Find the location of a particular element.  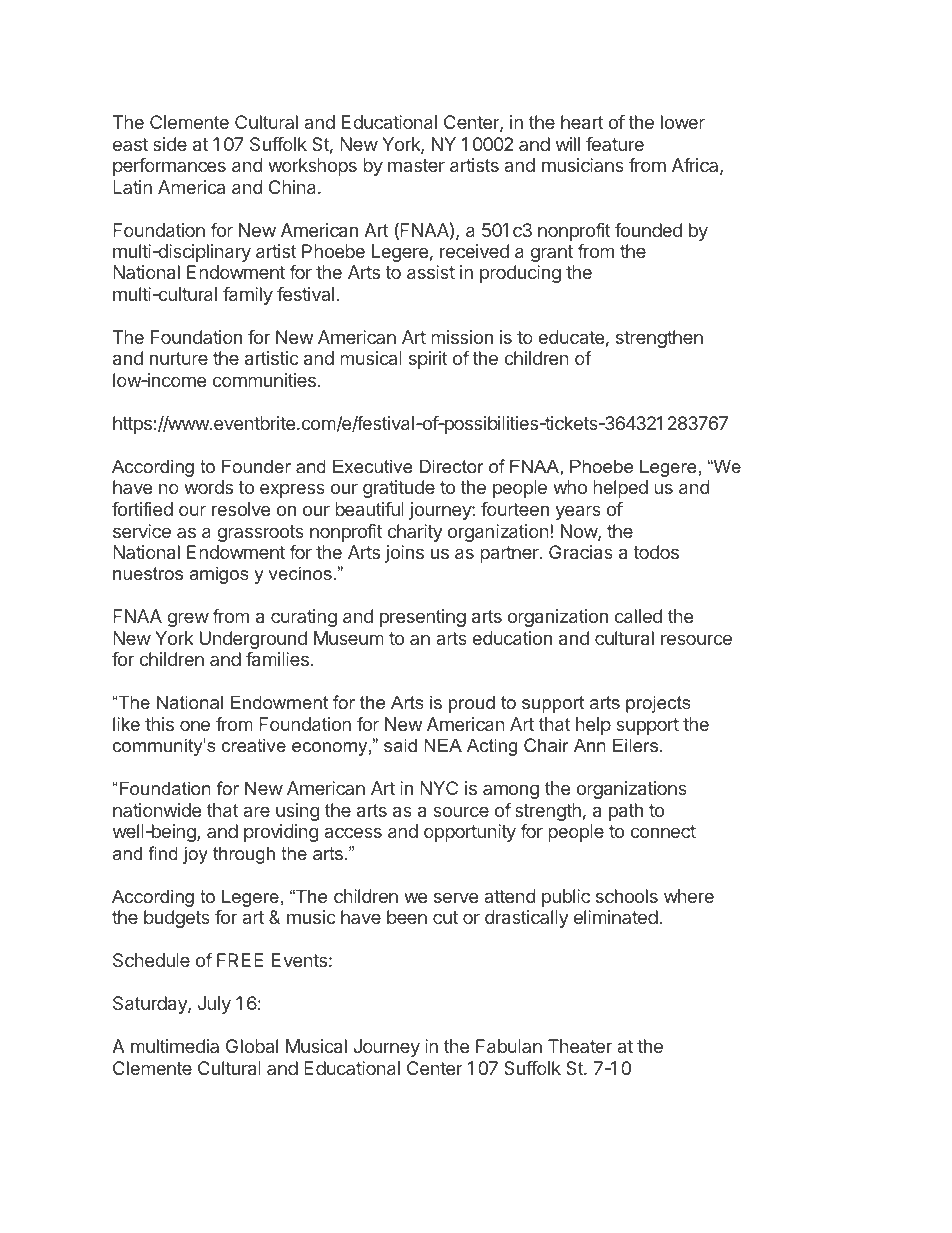

July is located at coordinates (214, 1005).
